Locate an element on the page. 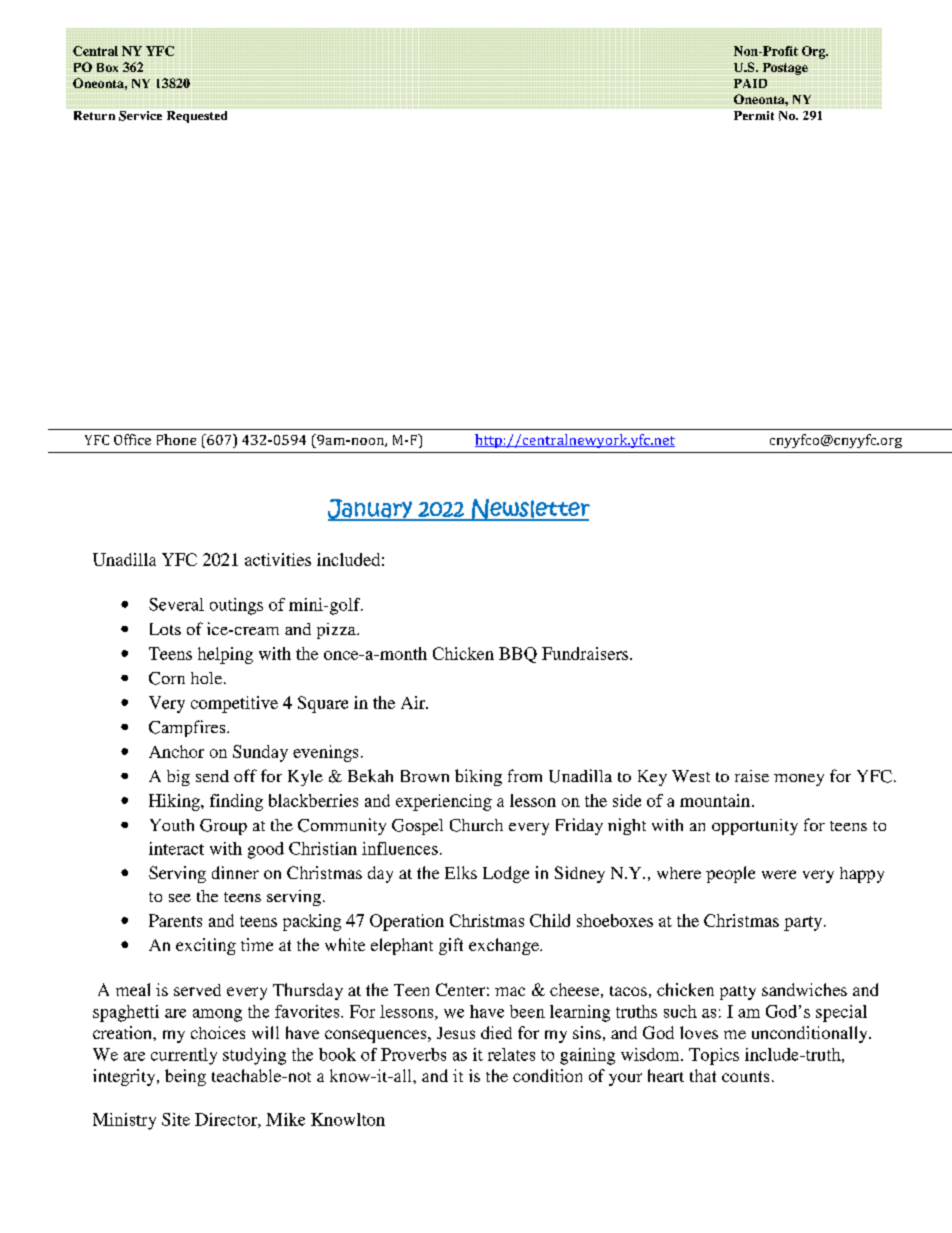 The height and width of the page is (1233, 952). BBQ is located at coordinates (518, 655).
